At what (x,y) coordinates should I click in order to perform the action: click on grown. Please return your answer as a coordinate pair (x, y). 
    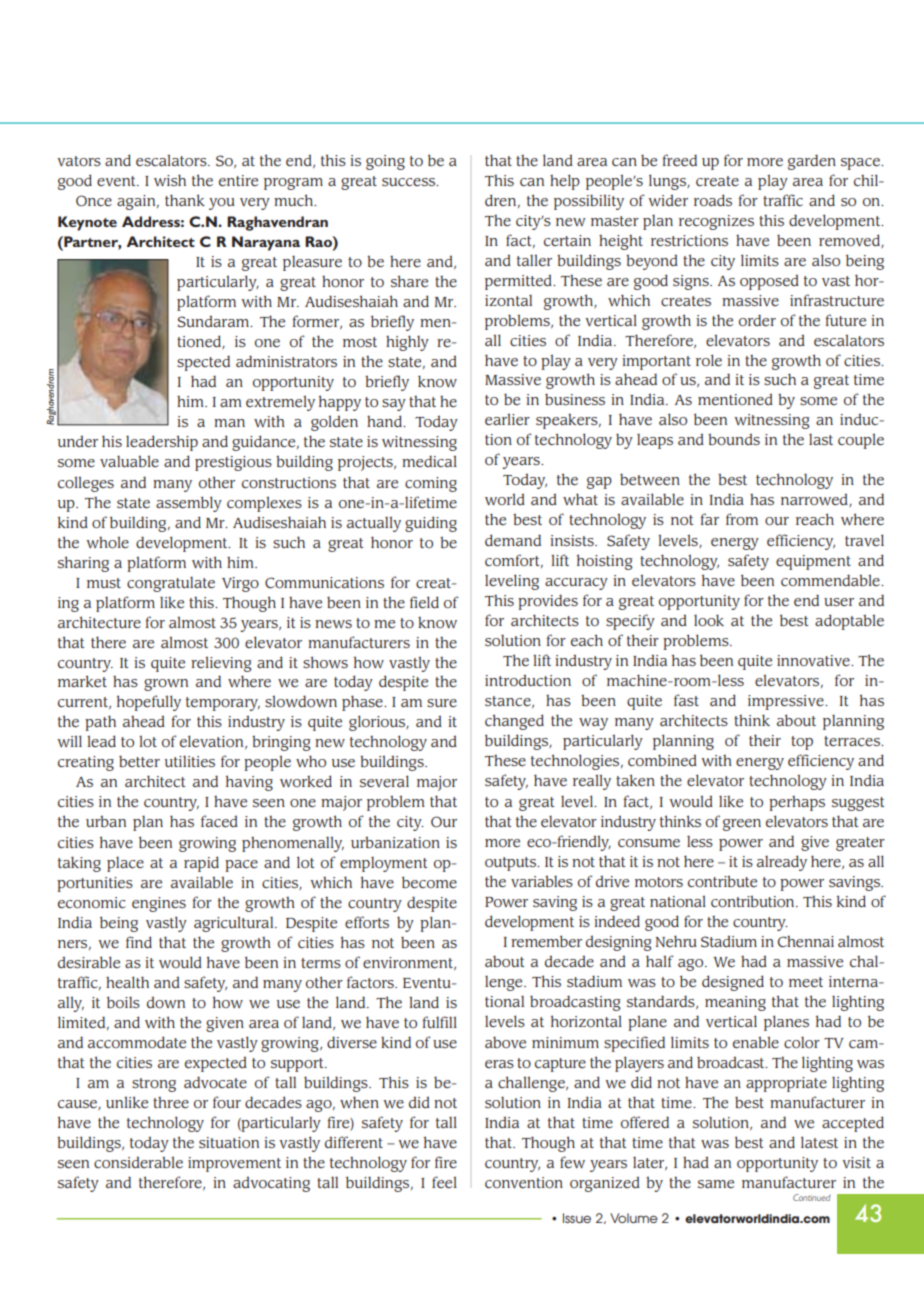
    Looking at the image, I should click on (166, 685).
